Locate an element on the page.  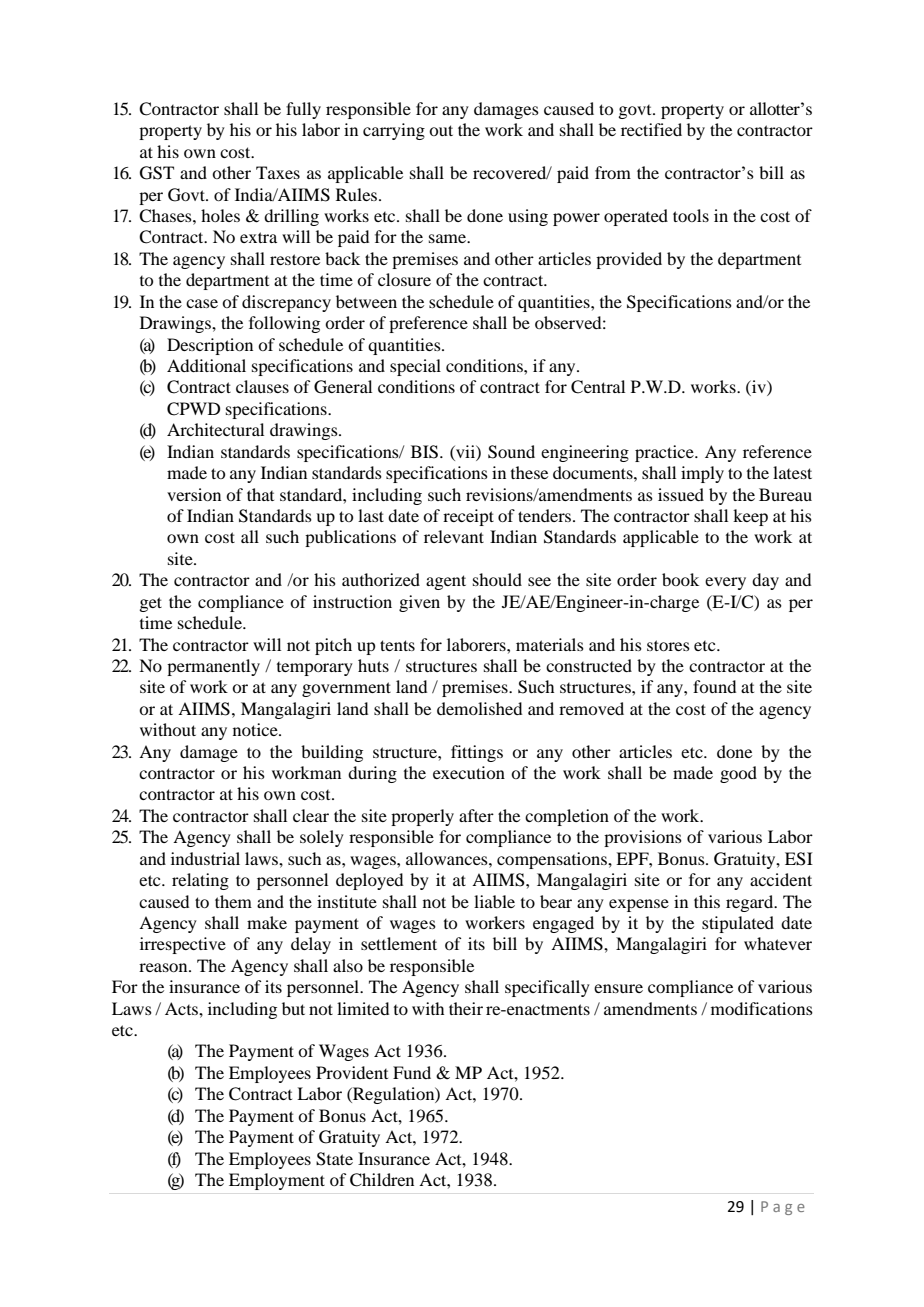
modifications is located at coordinates (762, 1008).
